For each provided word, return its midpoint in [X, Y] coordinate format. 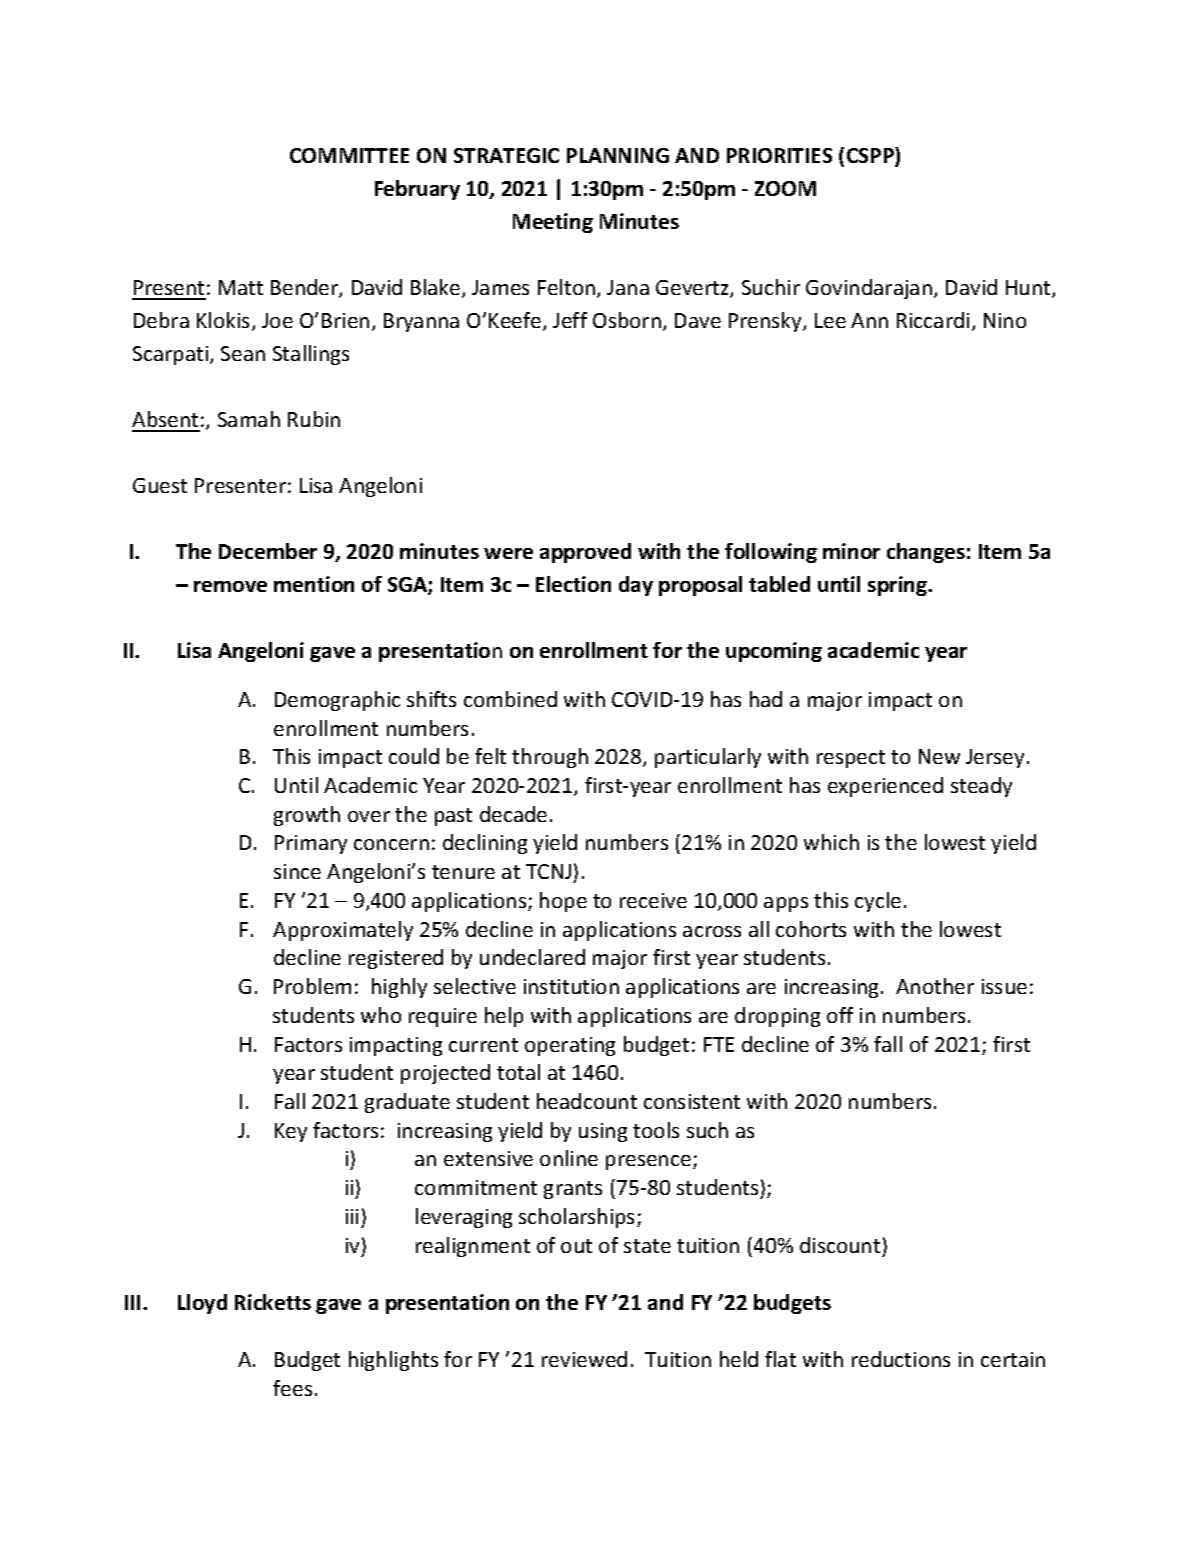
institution [571, 986]
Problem [312, 986]
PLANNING [618, 155]
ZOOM [785, 188]
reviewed [584, 1359]
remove [230, 586]
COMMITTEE [349, 155]
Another [935, 986]
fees [292, 1388]
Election [573, 584]
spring [899, 586]
